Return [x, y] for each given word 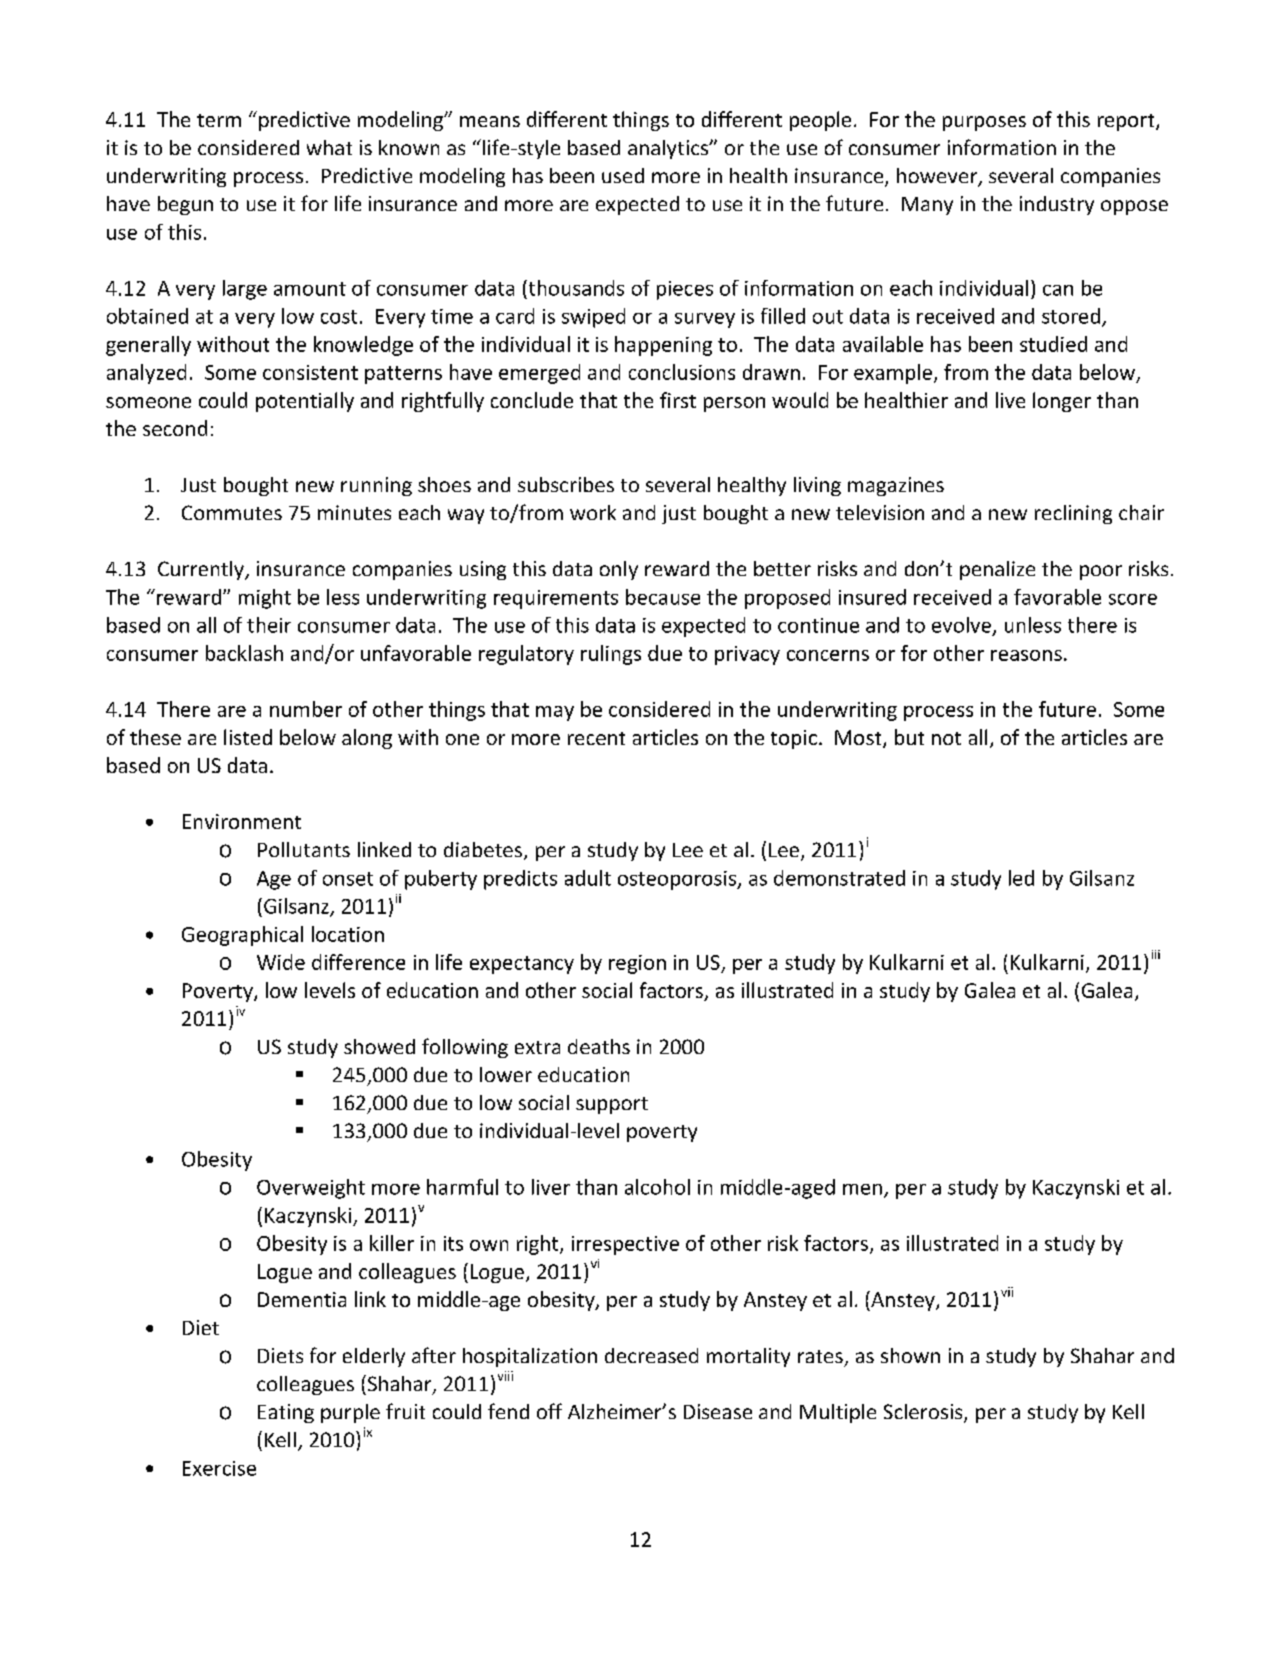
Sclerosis [924, 1413]
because [663, 597]
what [329, 147]
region [637, 964]
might [265, 599]
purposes [984, 123]
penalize [997, 570]
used [623, 175]
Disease [718, 1411]
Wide [281, 962]
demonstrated [839, 878]
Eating [286, 1413]
